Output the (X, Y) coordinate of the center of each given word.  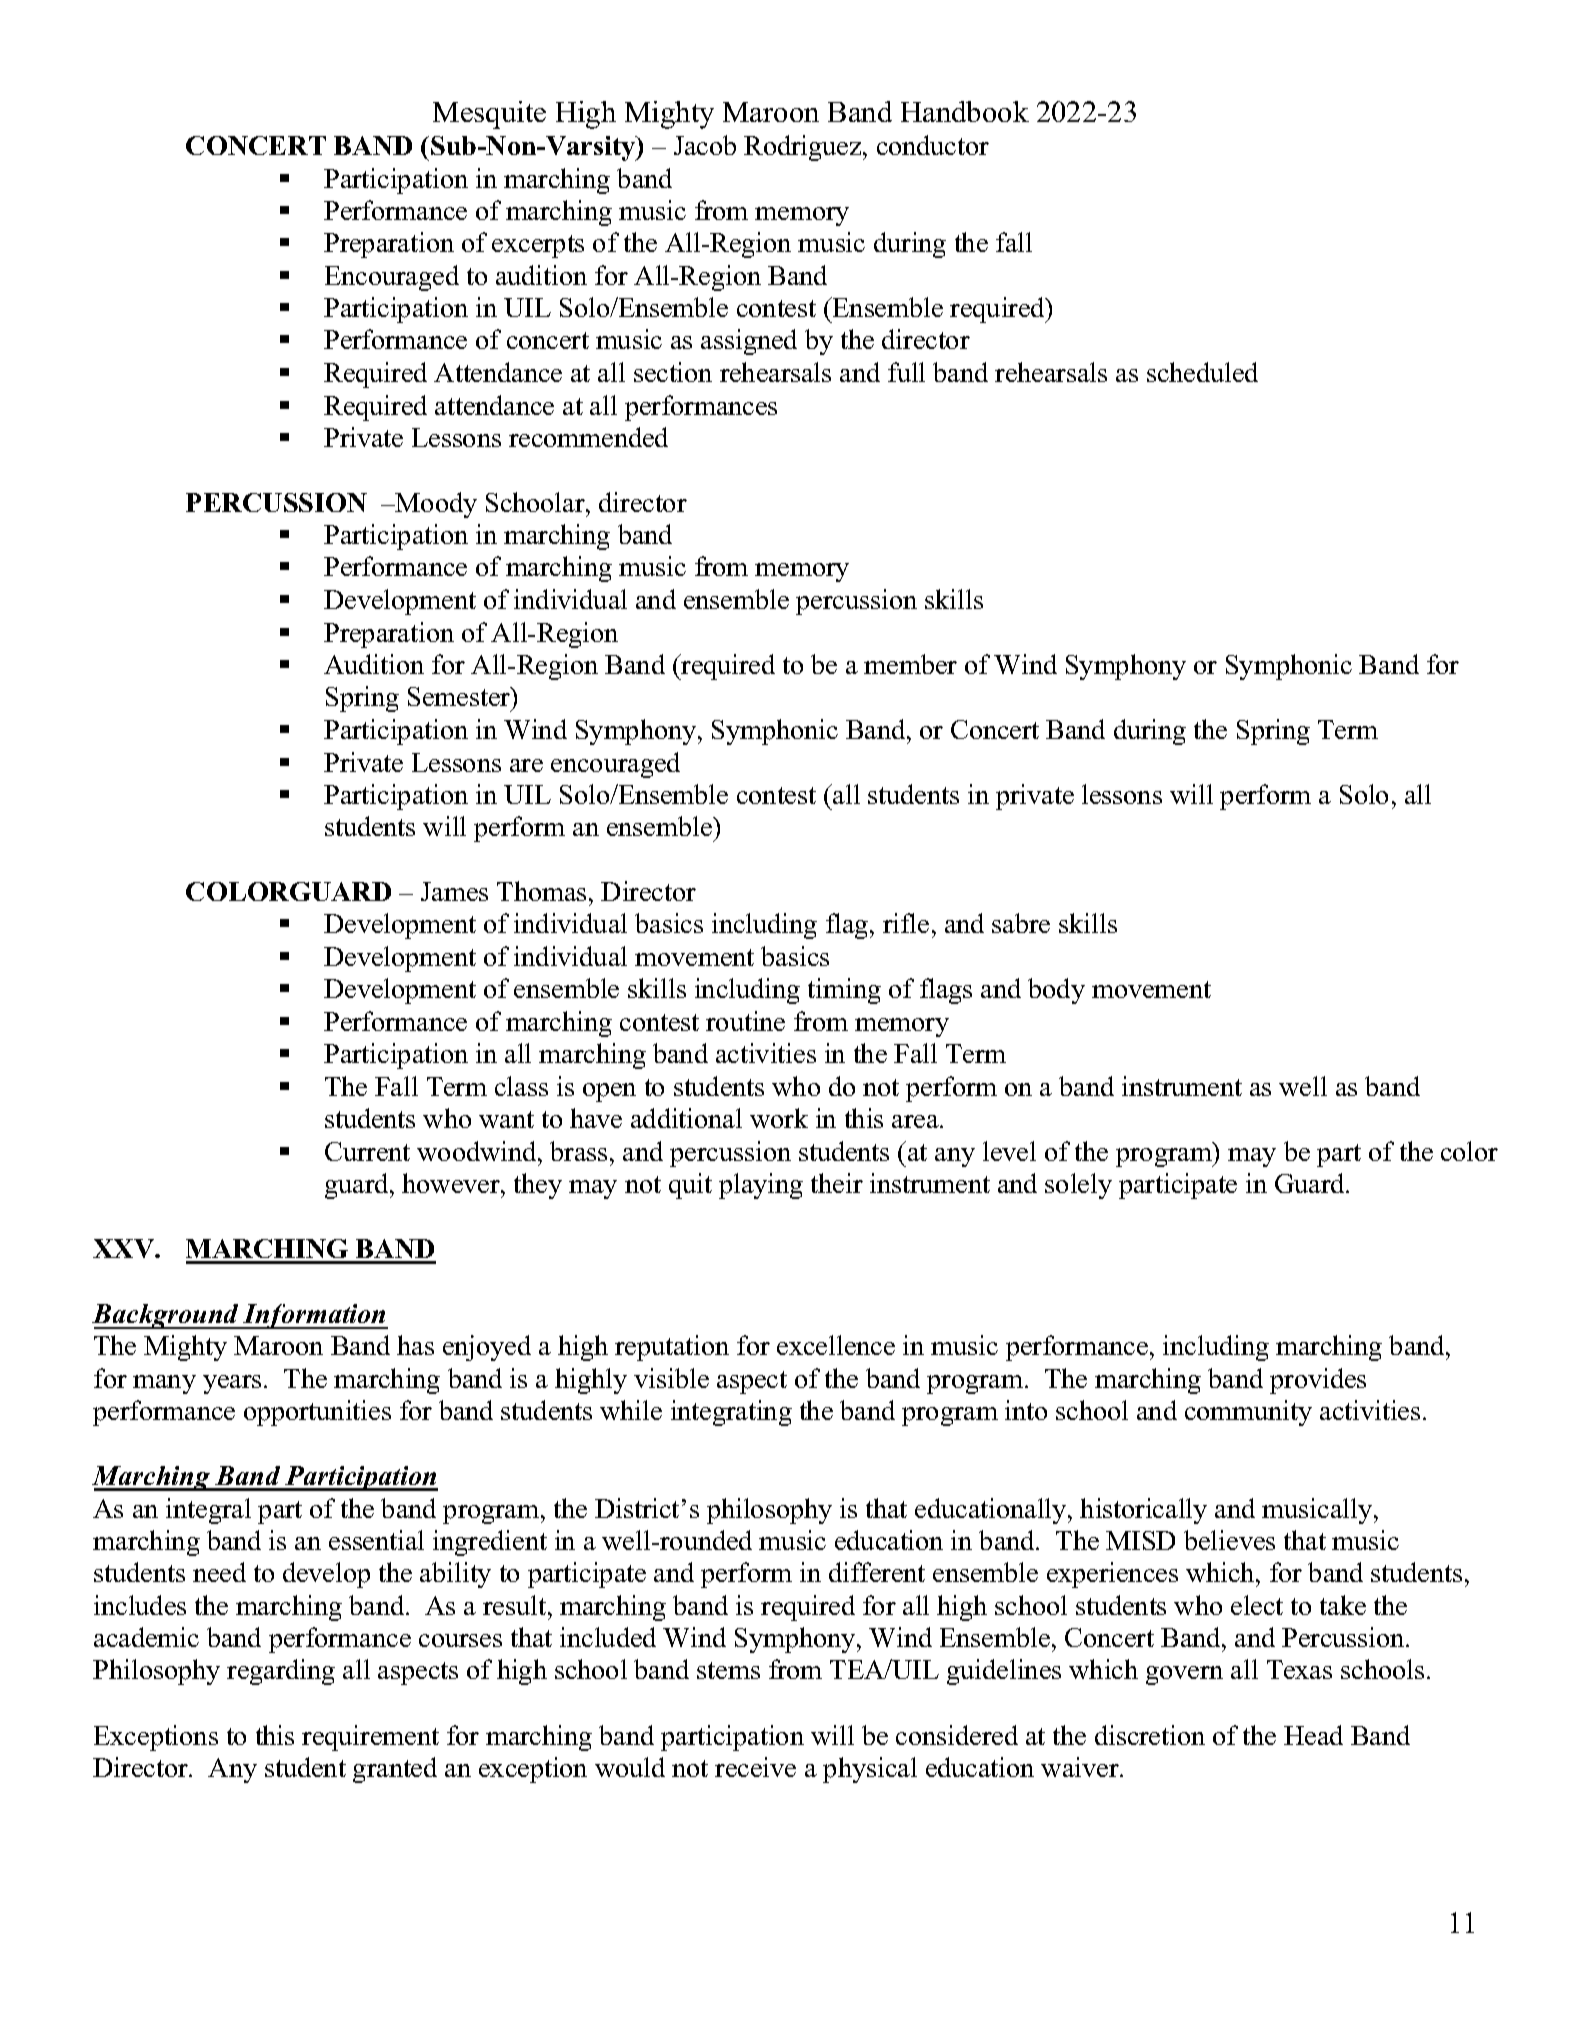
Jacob (705, 145)
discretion (1150, 1735)
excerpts (538, 246)
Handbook (965, 111)
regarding (281, 1672)
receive (755, 1767)
